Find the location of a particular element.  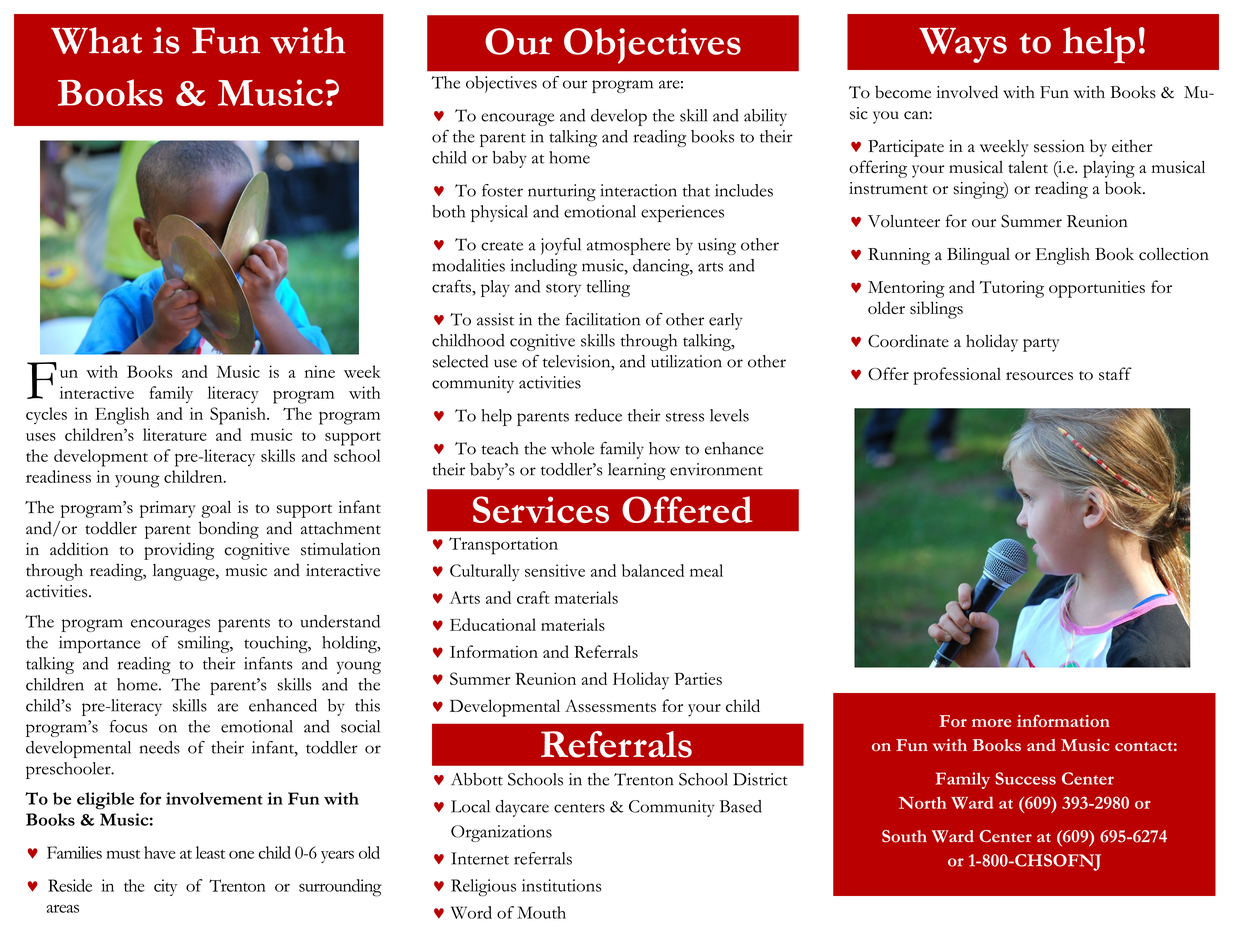

learning is located at coordinates (637, 471).
